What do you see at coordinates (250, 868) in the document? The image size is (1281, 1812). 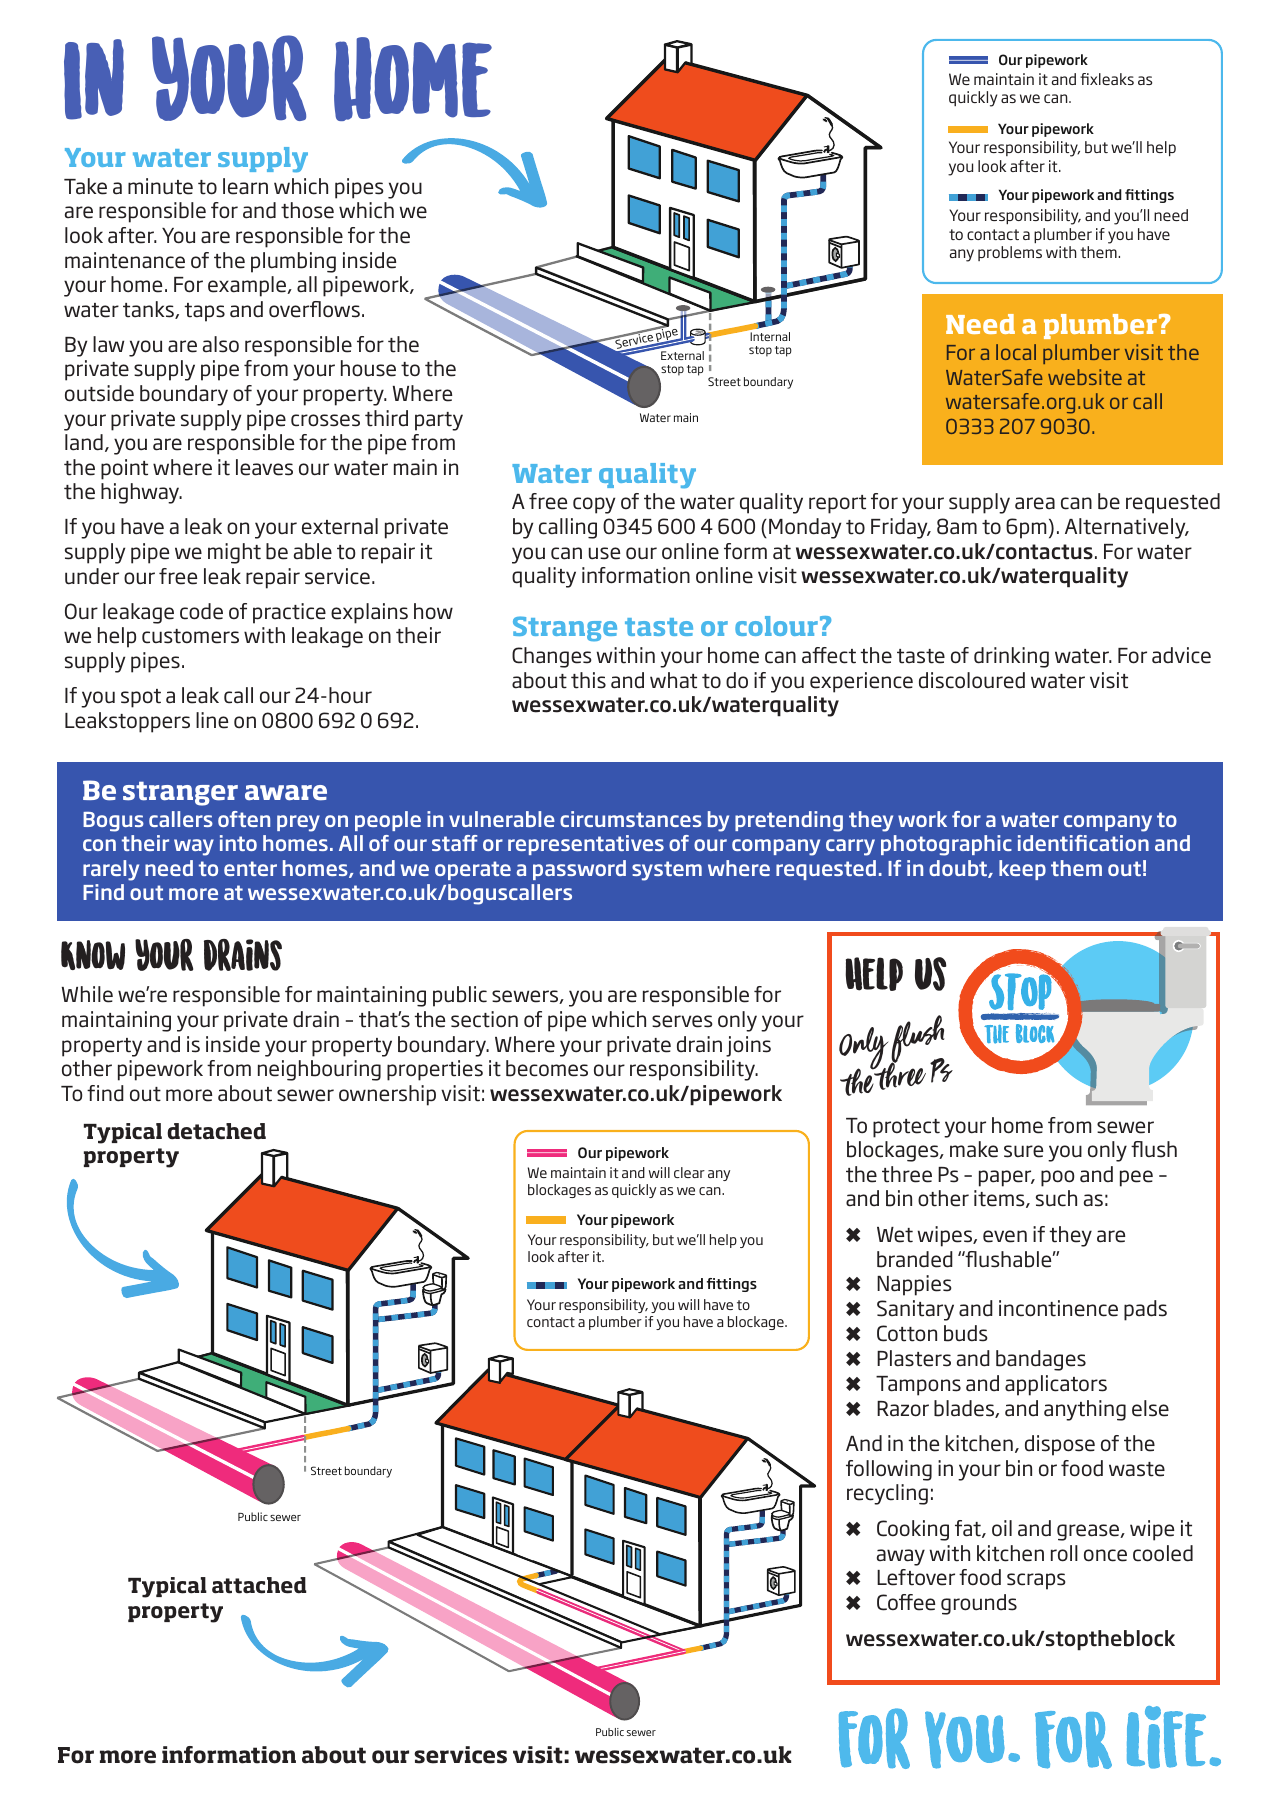 I see `enter` at bounding box center [250, 868].
